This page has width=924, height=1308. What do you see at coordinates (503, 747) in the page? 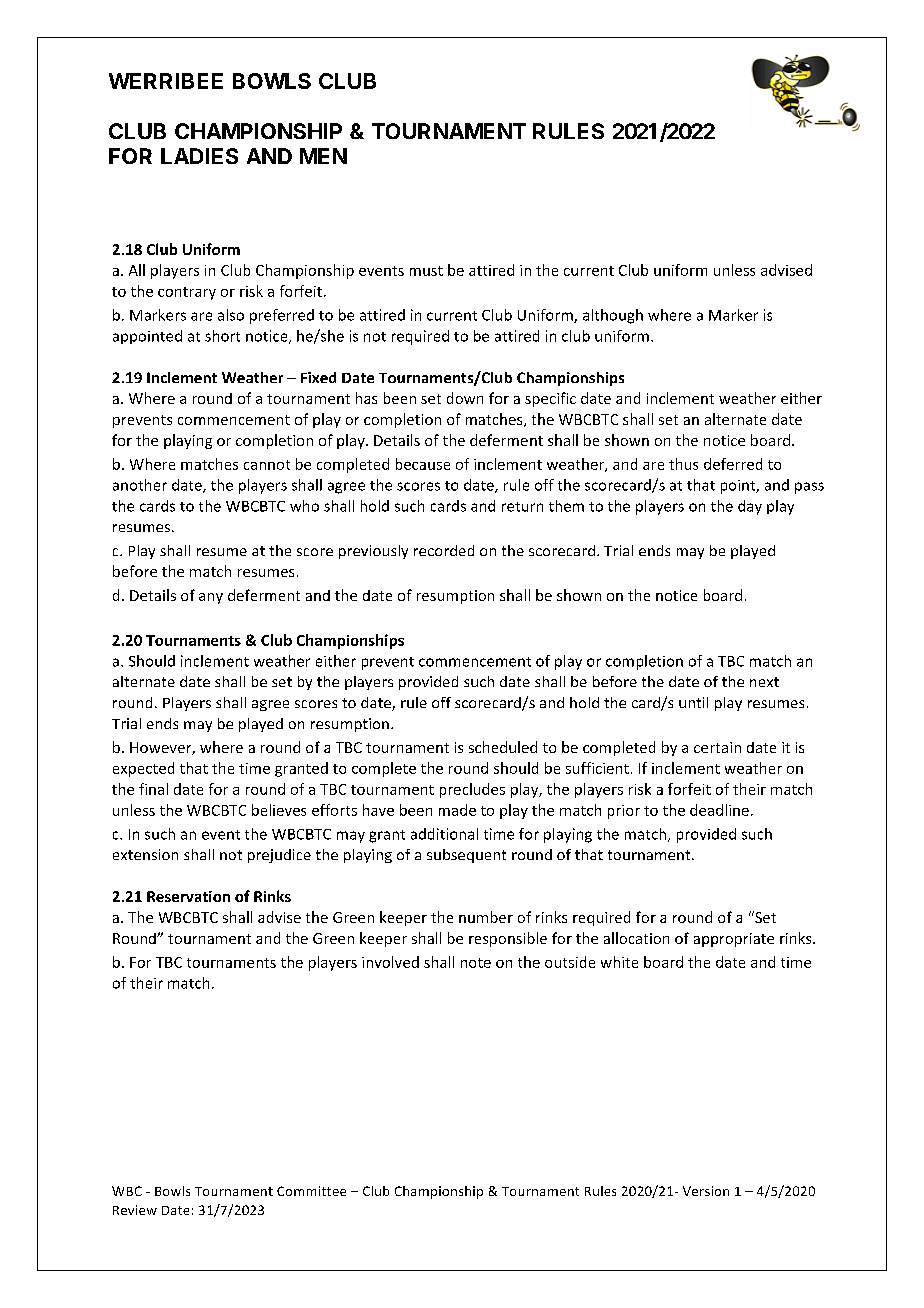
I see `scheduled` at bounding box center [503, 747].
